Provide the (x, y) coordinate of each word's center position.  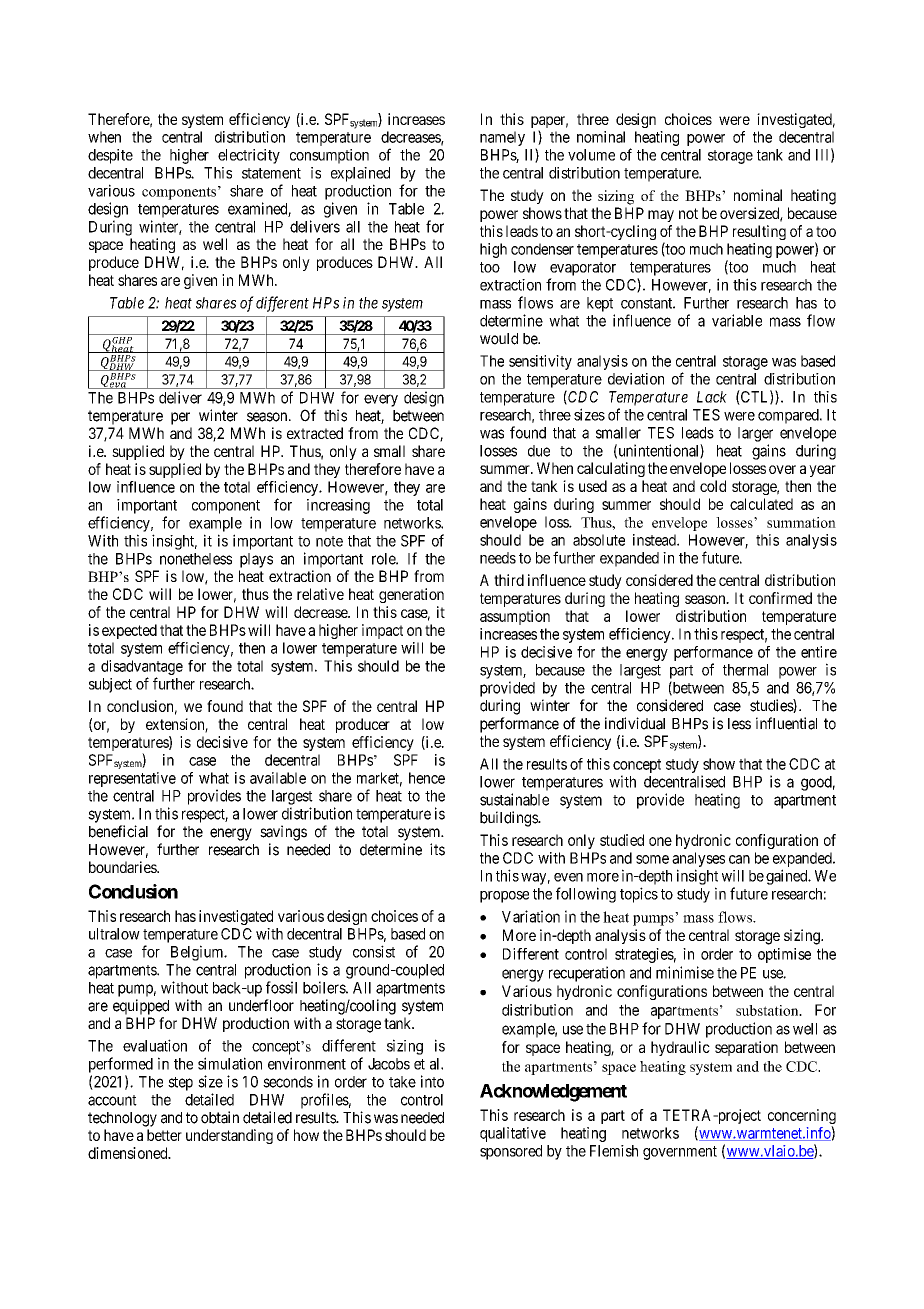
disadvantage (142, 667)
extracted (315, 433)
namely (502, 138)
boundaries (123, 867)
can (739, 859)
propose (504, 897)
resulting (759, 232)
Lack (712, 397)
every (381, 400)
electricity (249, 156)
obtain (220, 1117)
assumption (515, 617)
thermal (745, 670)
